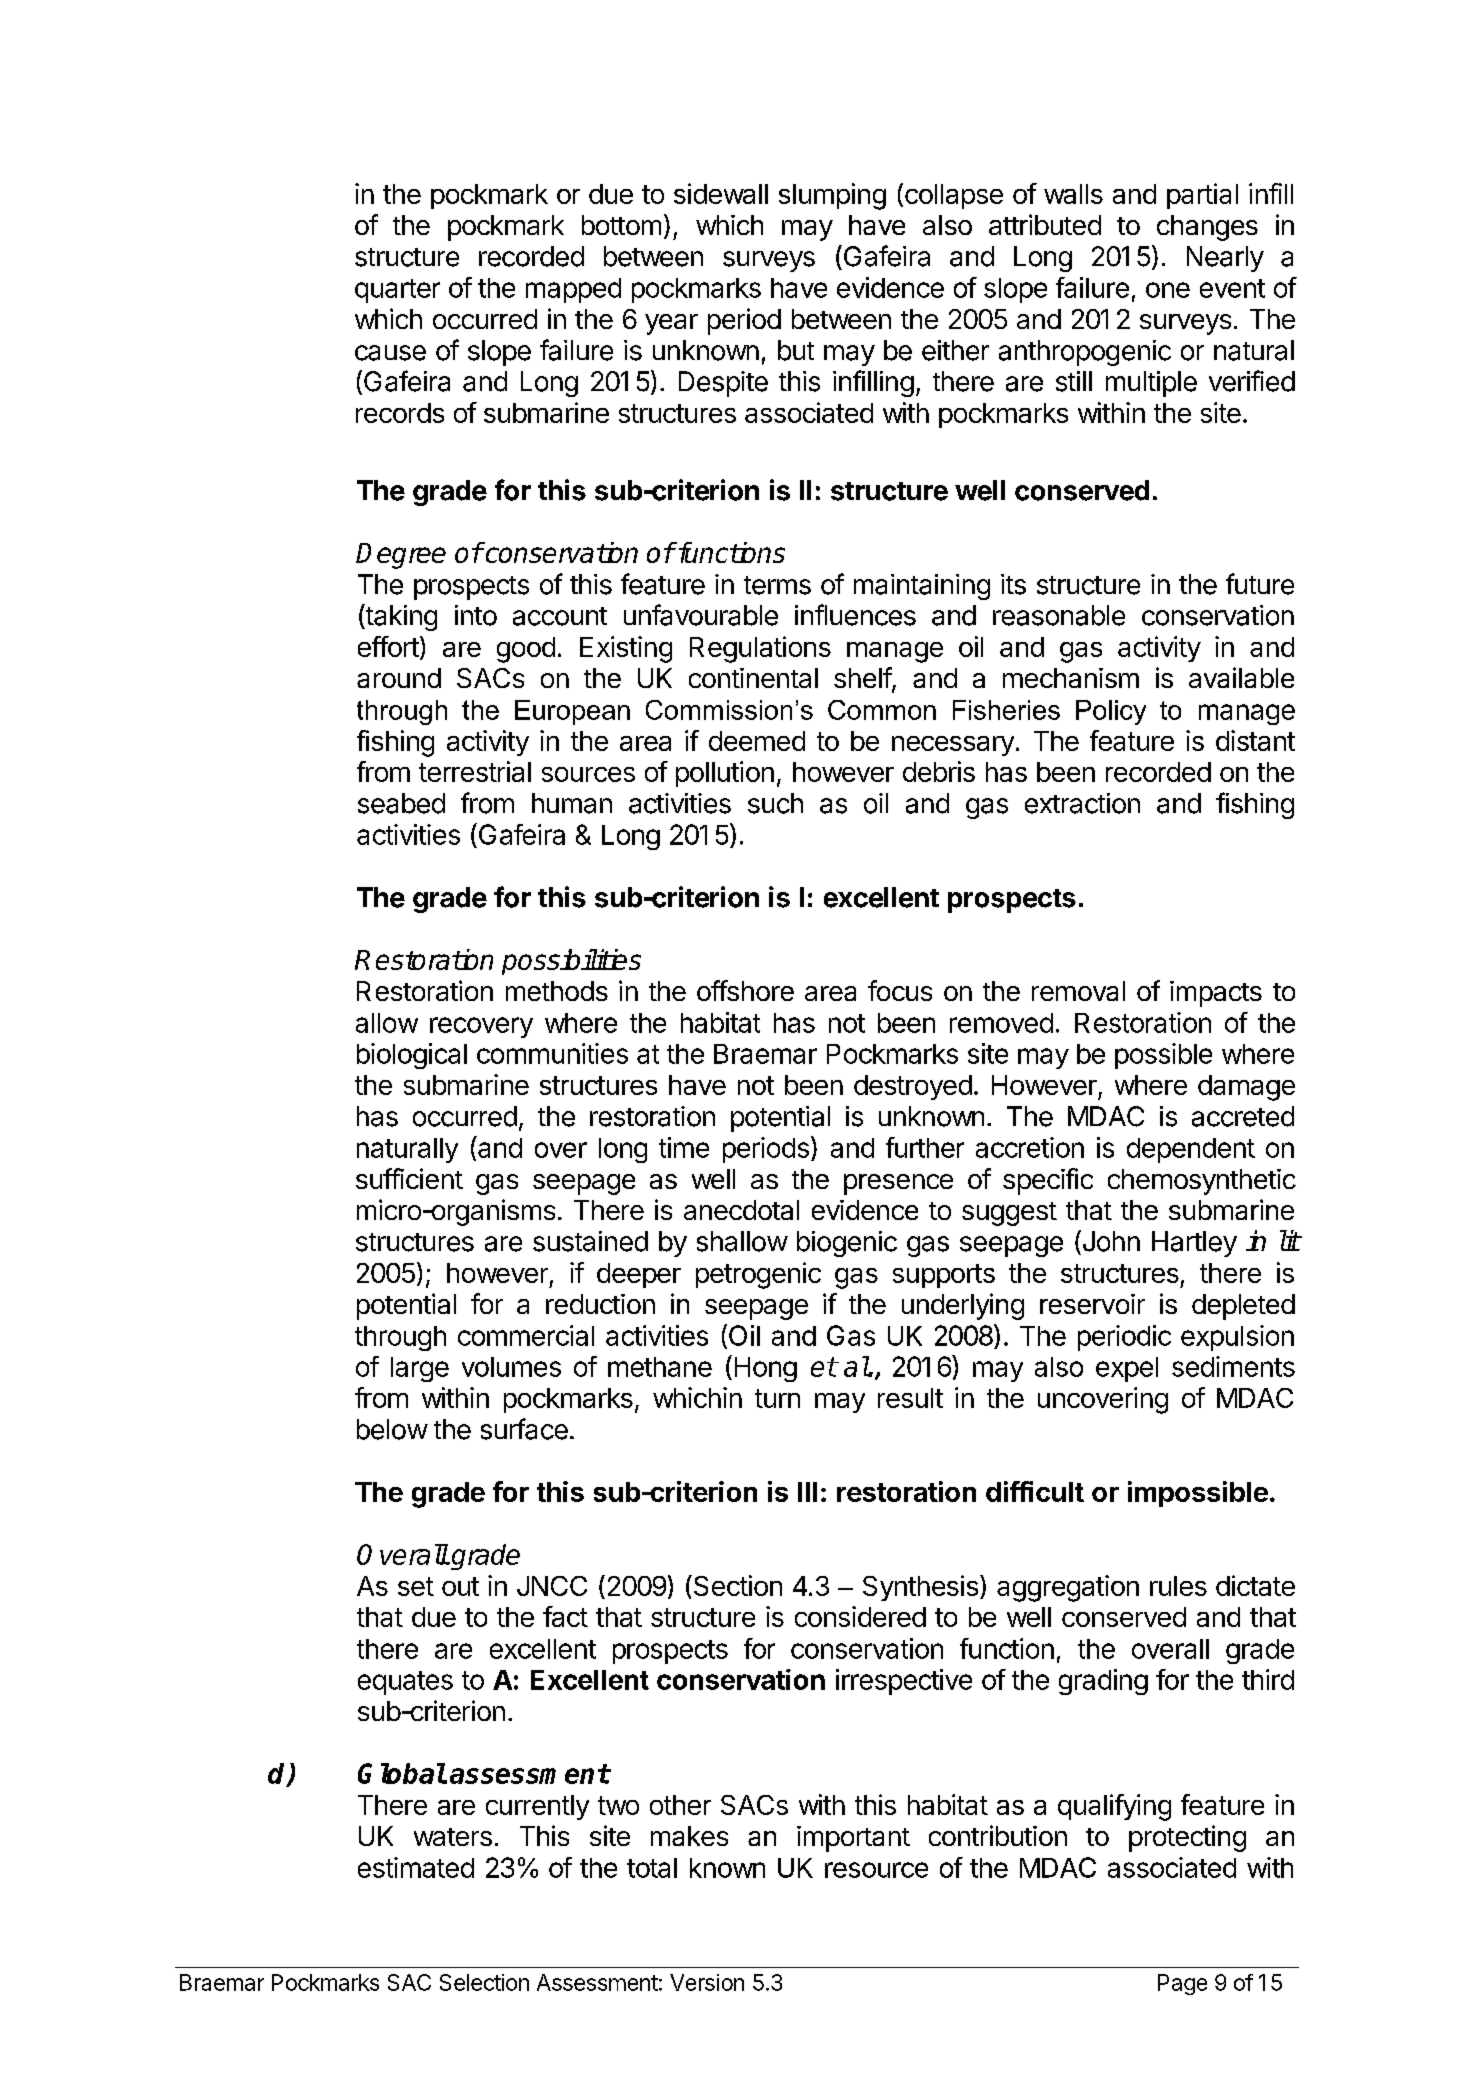 The width and height of the screenshot is (1473, 2083). What do you see at coordinates (1111, 712) in the screenshot?
I see `Policy` at bounding box center [1111, 712].
